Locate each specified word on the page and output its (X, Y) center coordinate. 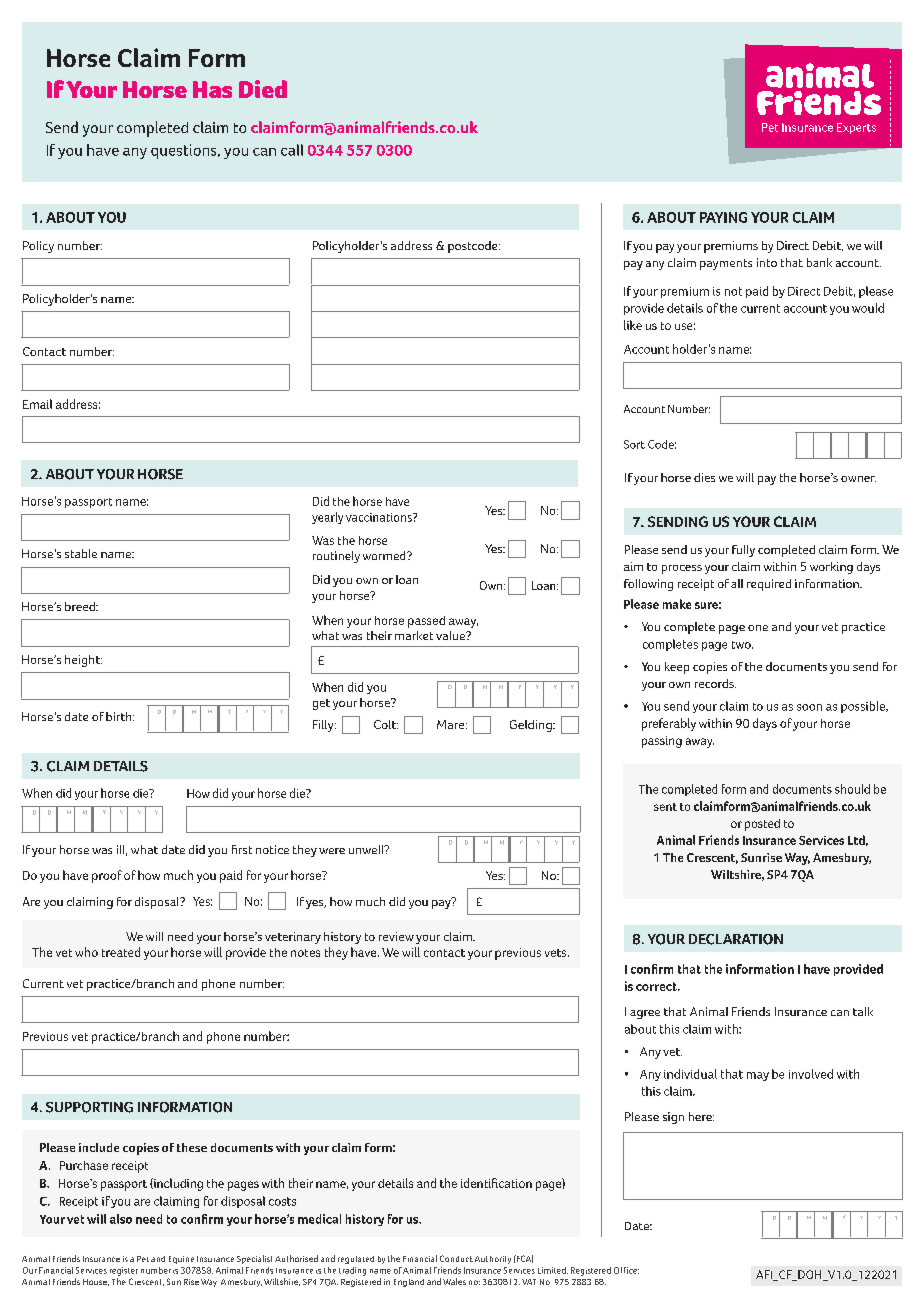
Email (37, 404)
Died (263, 89)
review (396, 936)
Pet (143, 1259)
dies (704, 477)
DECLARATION (736, 939)
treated (121, 952)
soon (809, 707)
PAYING (723, 217)
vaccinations (380, 517)
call (292, 150)
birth (120, 716)
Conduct (456, 1258)
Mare (452, 724)
